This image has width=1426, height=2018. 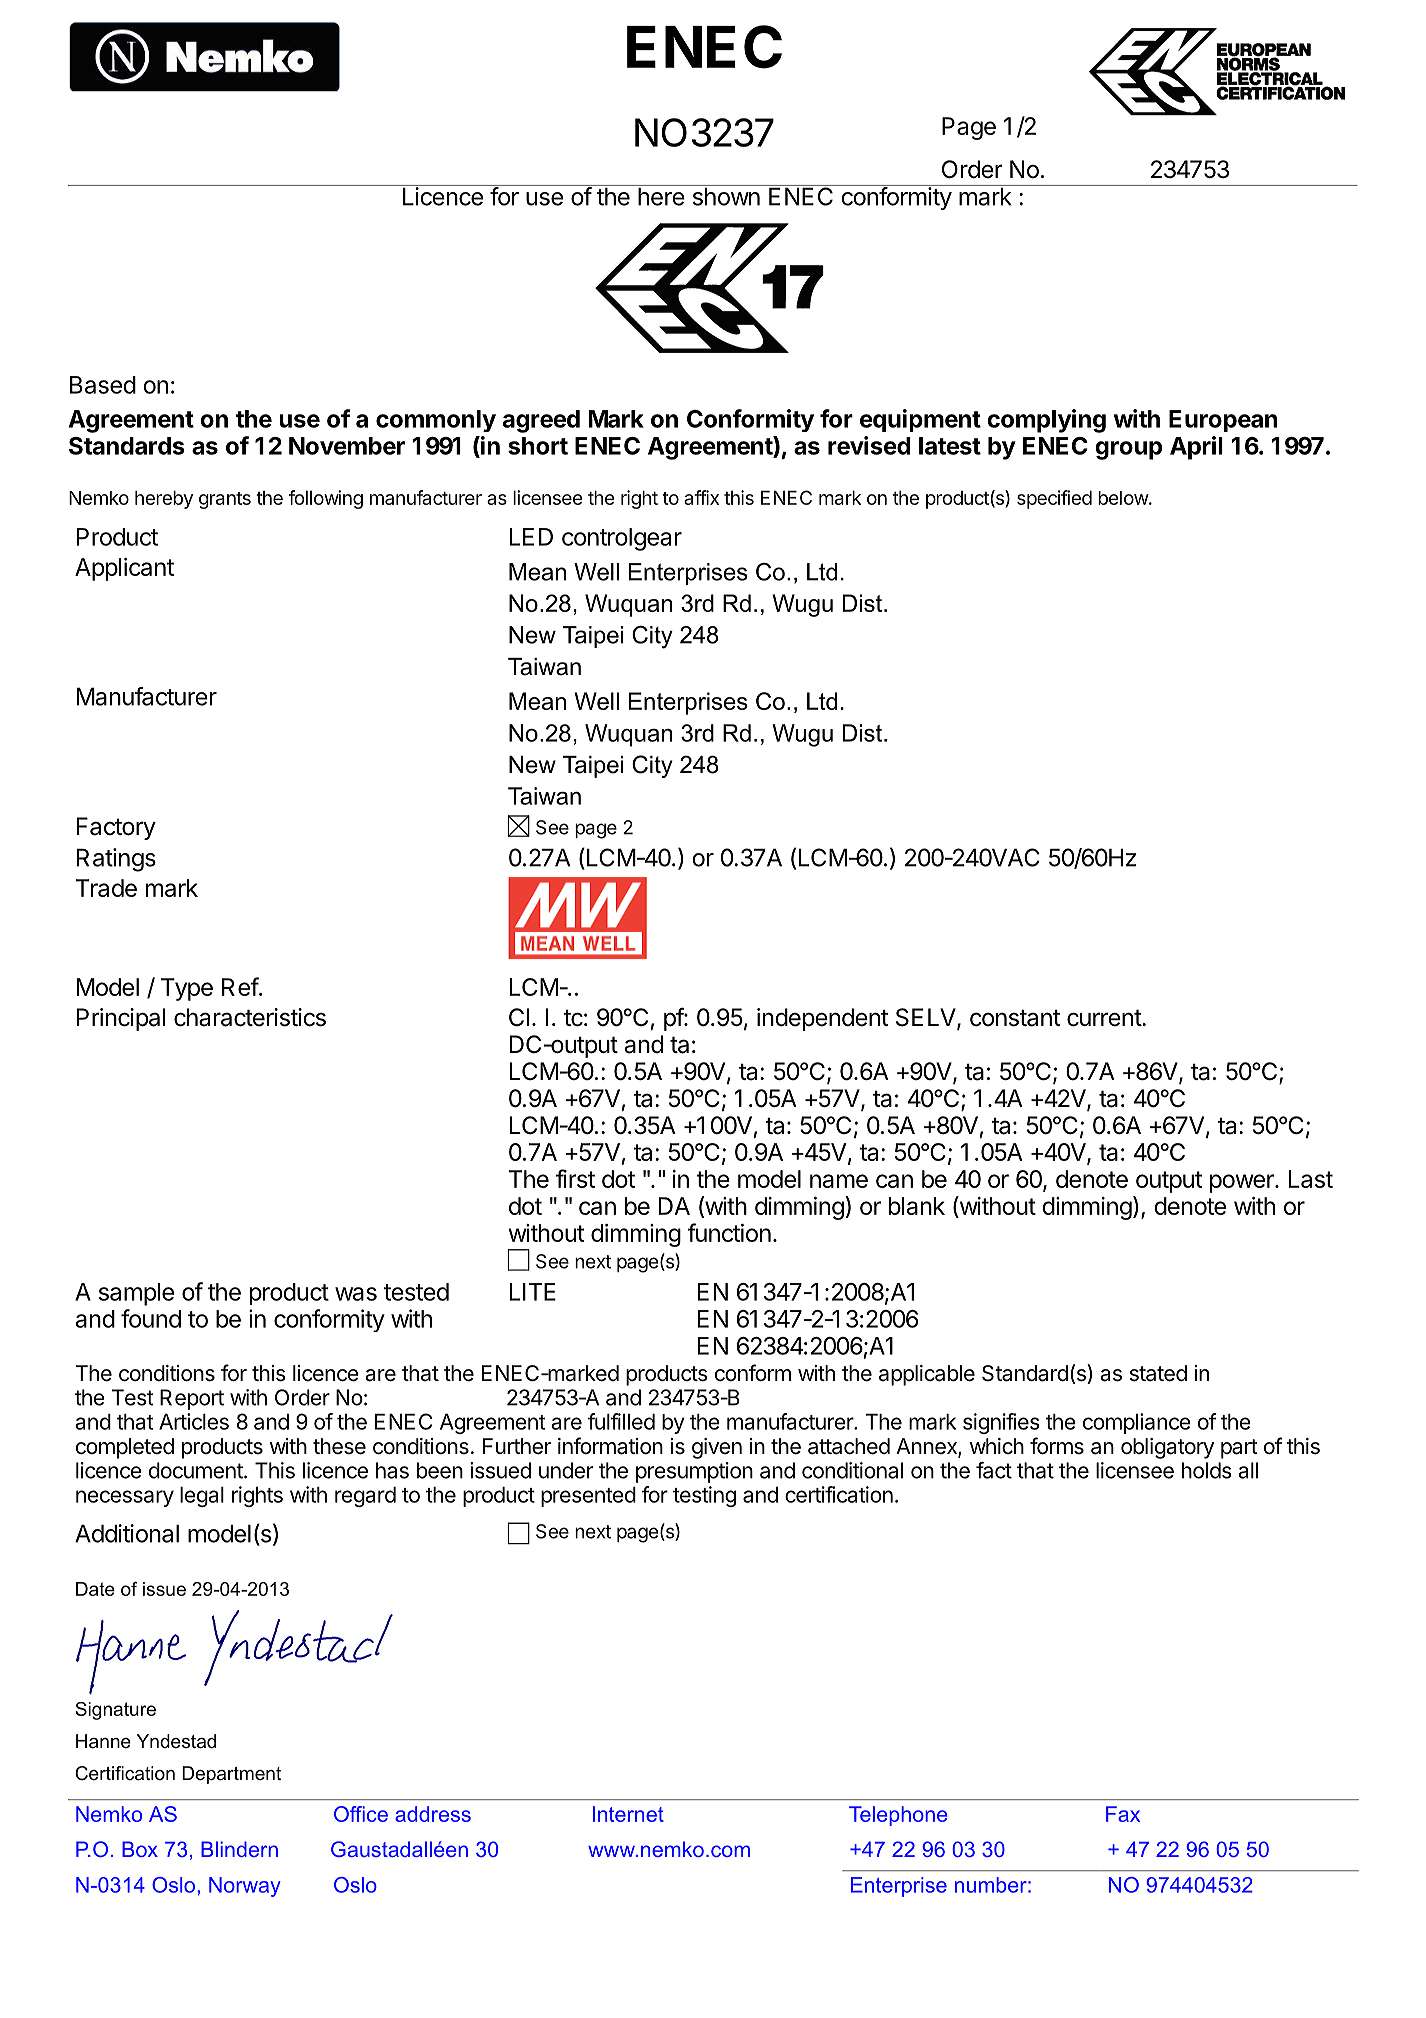 What do you see at coordinates (103, 385) in the image?
I see `Based` at bounding box center [103, 385].
